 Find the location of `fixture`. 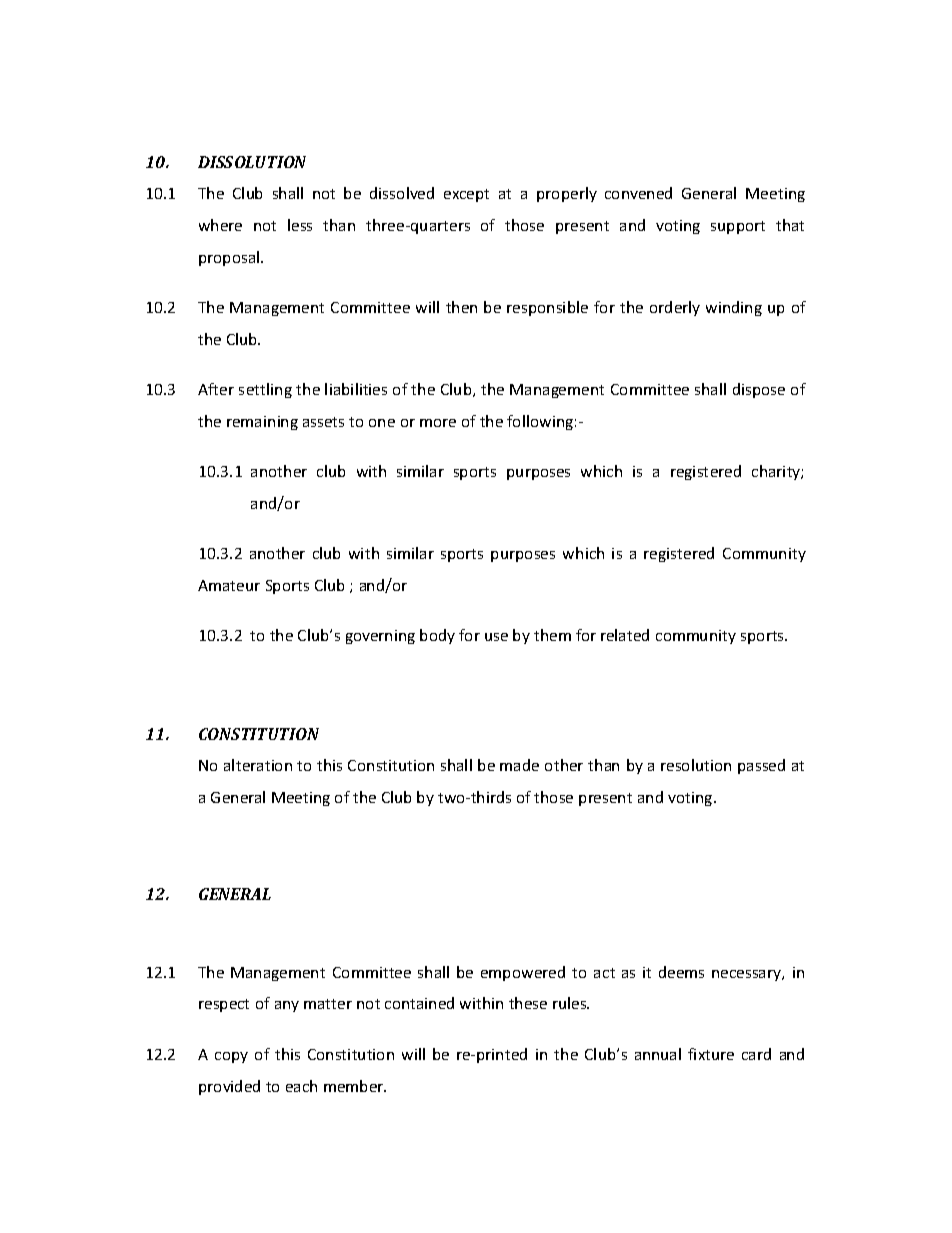

fixture is located at coordinates (711, 1054).
